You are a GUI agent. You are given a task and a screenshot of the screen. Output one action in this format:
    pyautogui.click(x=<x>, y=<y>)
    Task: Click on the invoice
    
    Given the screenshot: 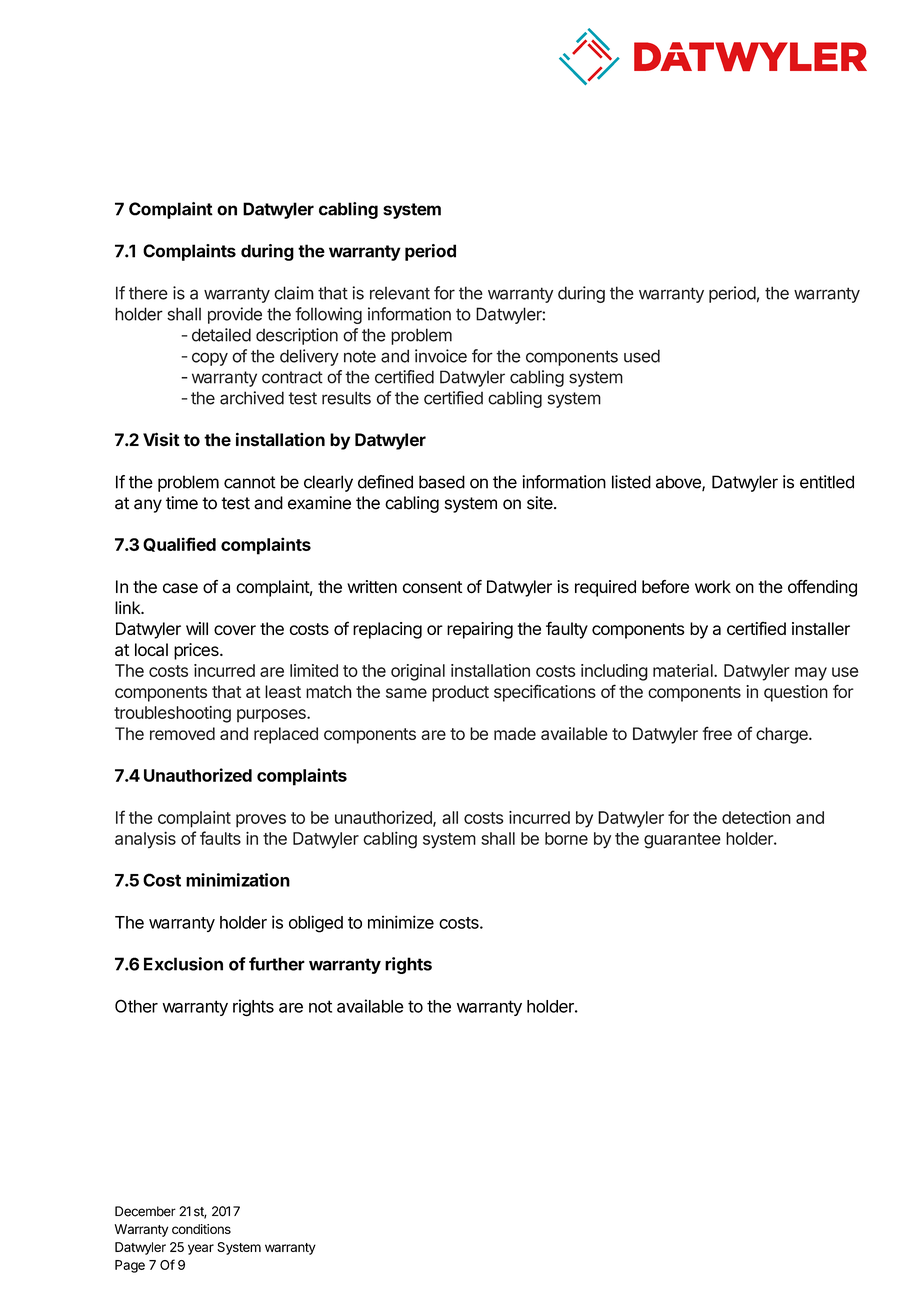 What is the action you would take?
    pyautogui.click(x=441, y=356)
